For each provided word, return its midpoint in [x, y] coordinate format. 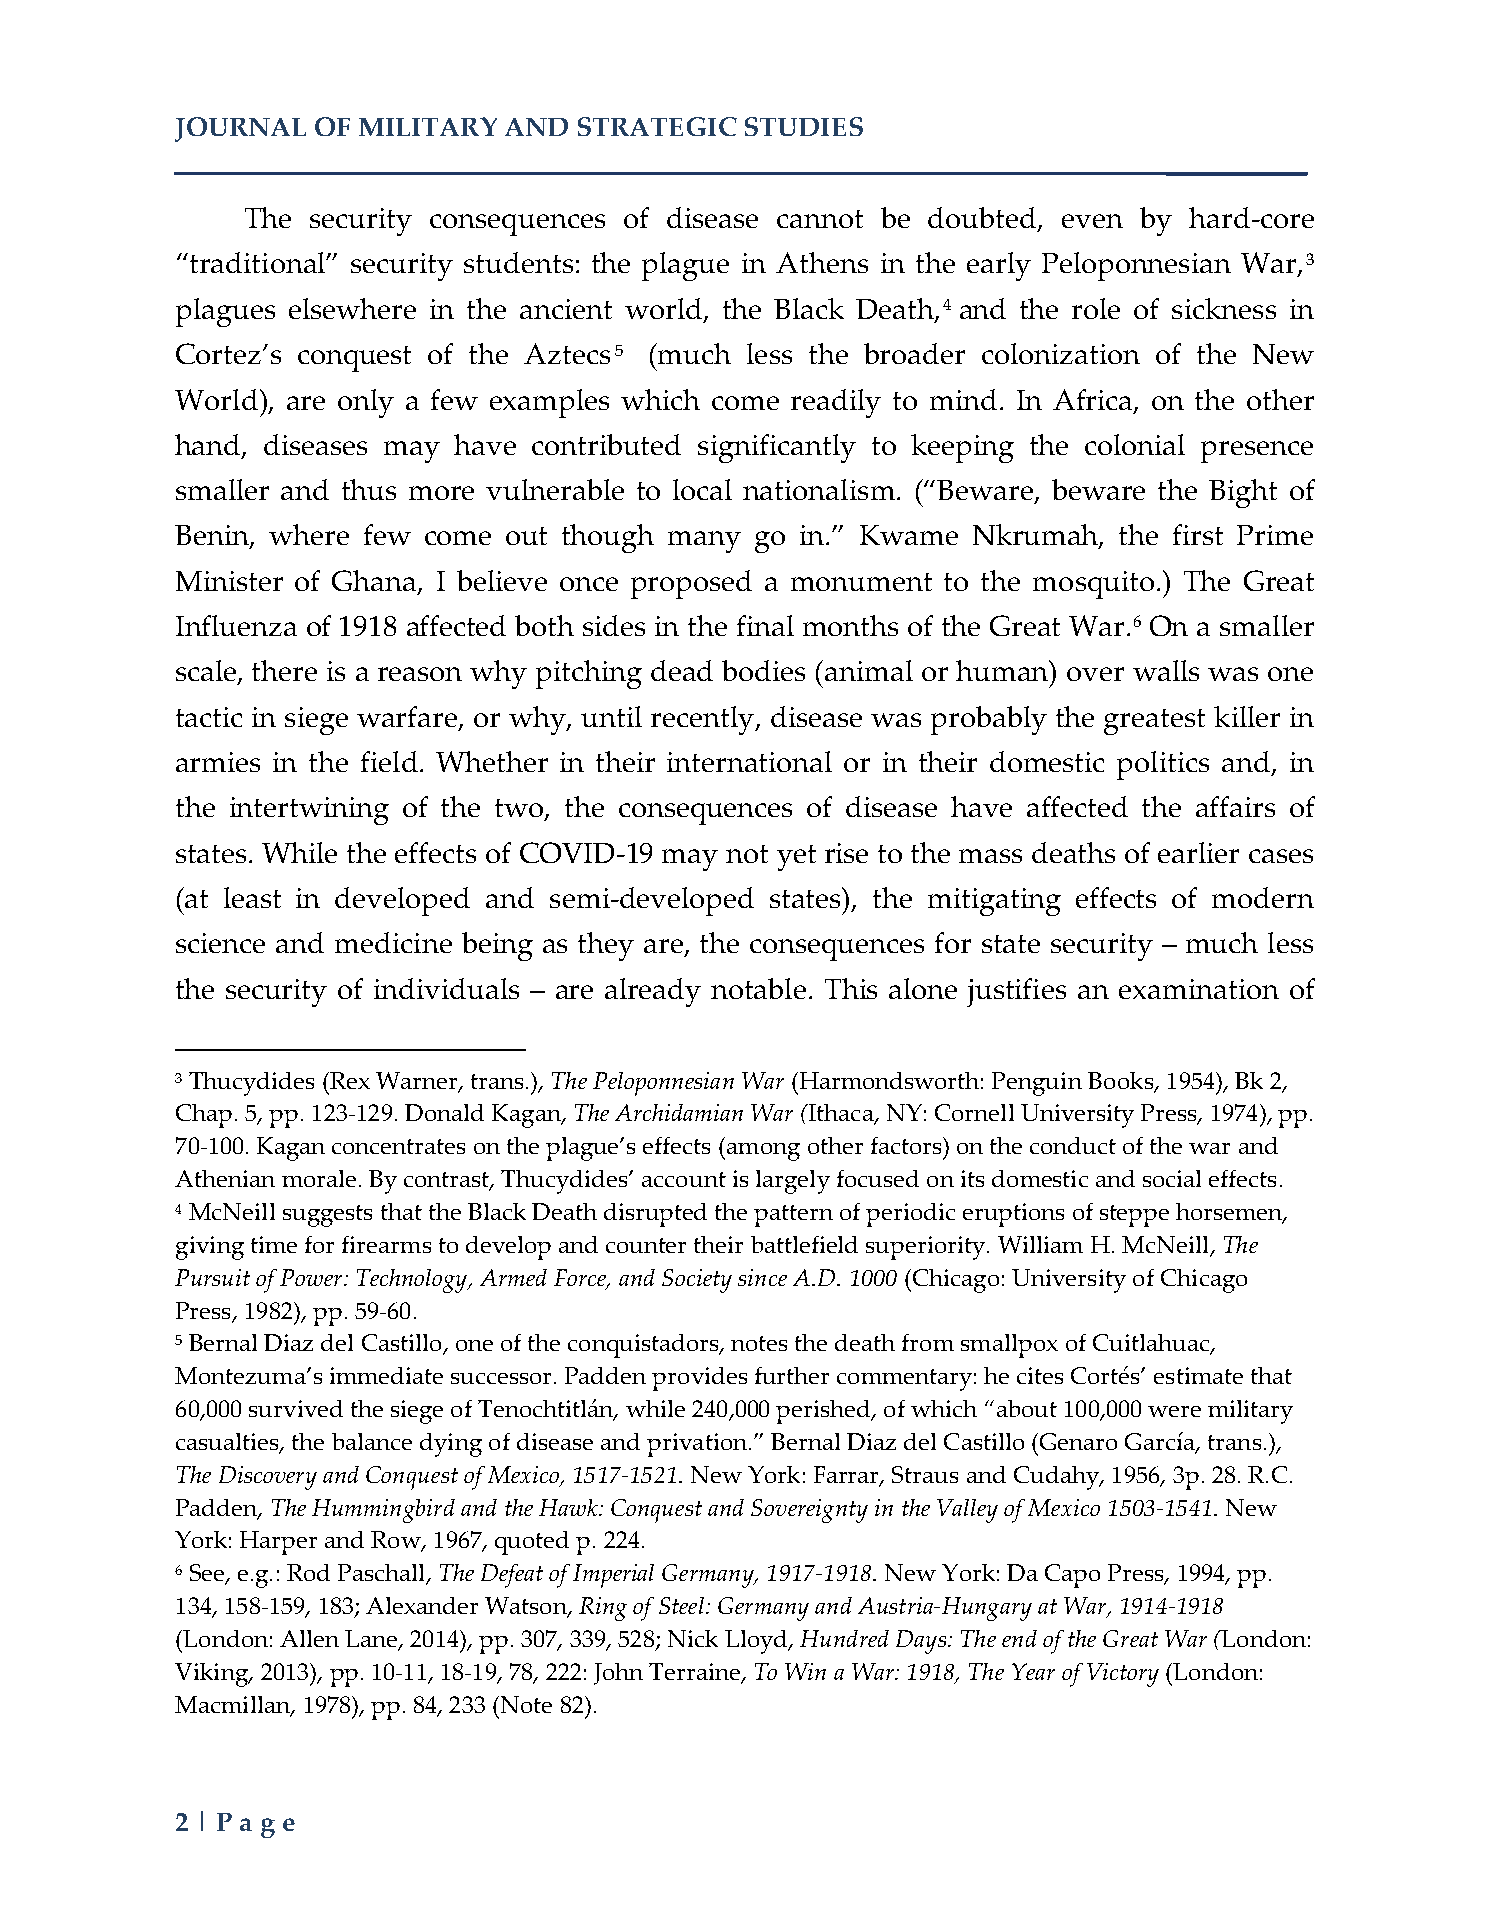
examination [1199, 989]
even [1092, 221]
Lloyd [757, 1642]
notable [758, 988]
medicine [393, 942]
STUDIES [804, 126]
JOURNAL [240, 129]
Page [256, 1825]
